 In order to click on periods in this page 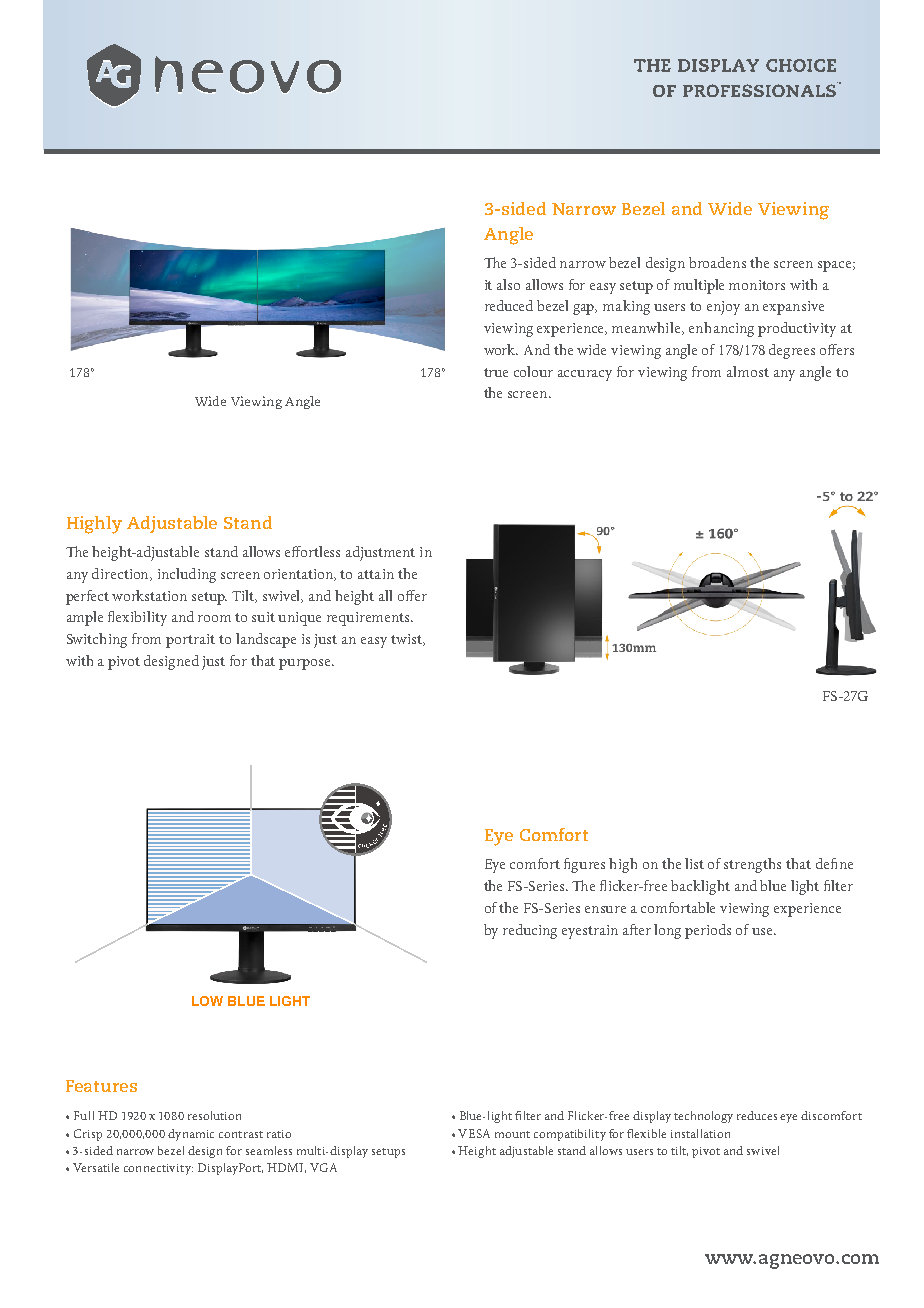, I will do `click(708, 931)`.
